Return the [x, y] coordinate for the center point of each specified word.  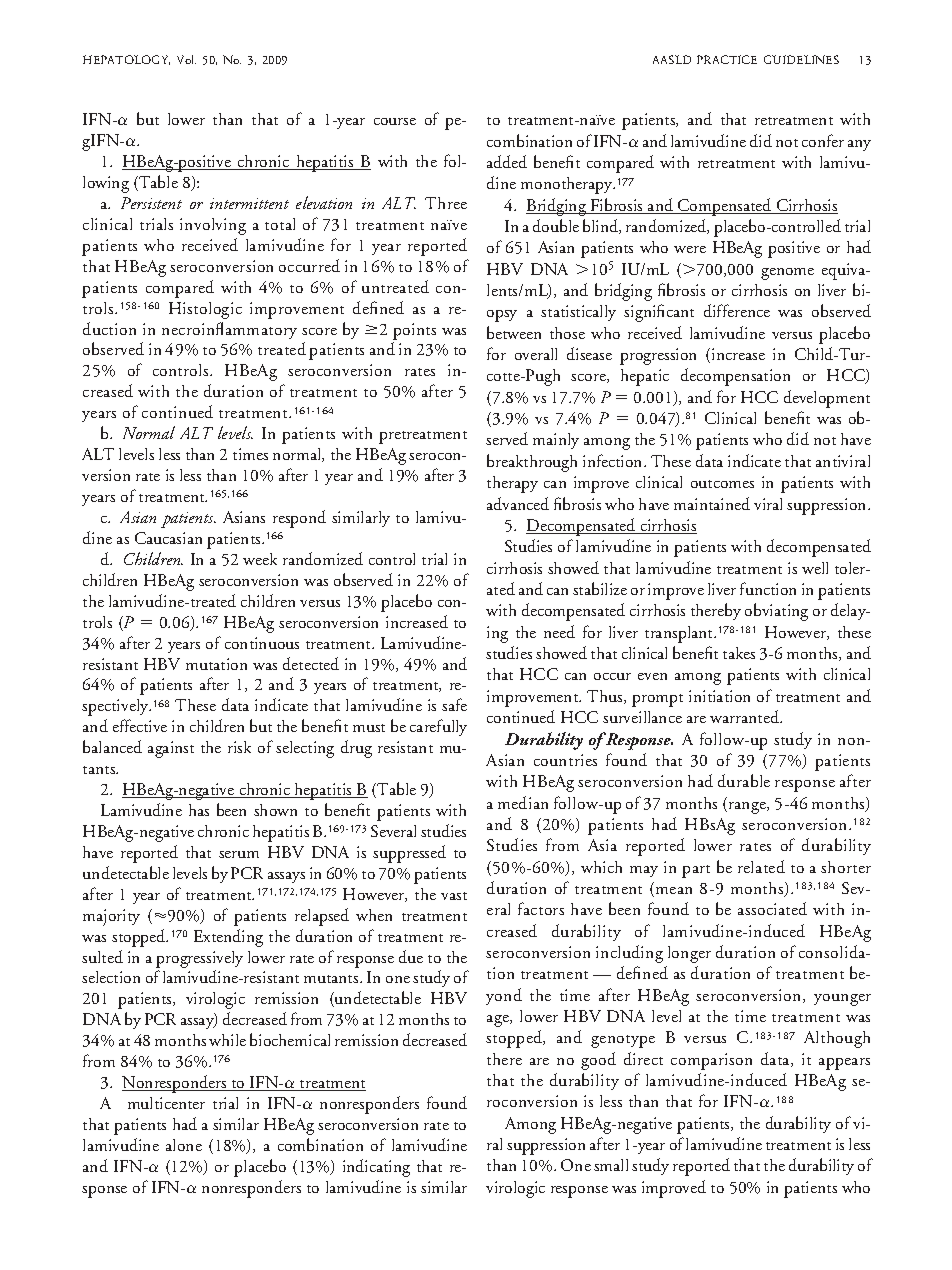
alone [184, 1145]
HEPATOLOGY [126, 60]
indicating [376, 1168]
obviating [776, 612]
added [507, 161]
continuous [262, 643]
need [559, 631]
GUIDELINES [801, 59]
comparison [711, 1061]
